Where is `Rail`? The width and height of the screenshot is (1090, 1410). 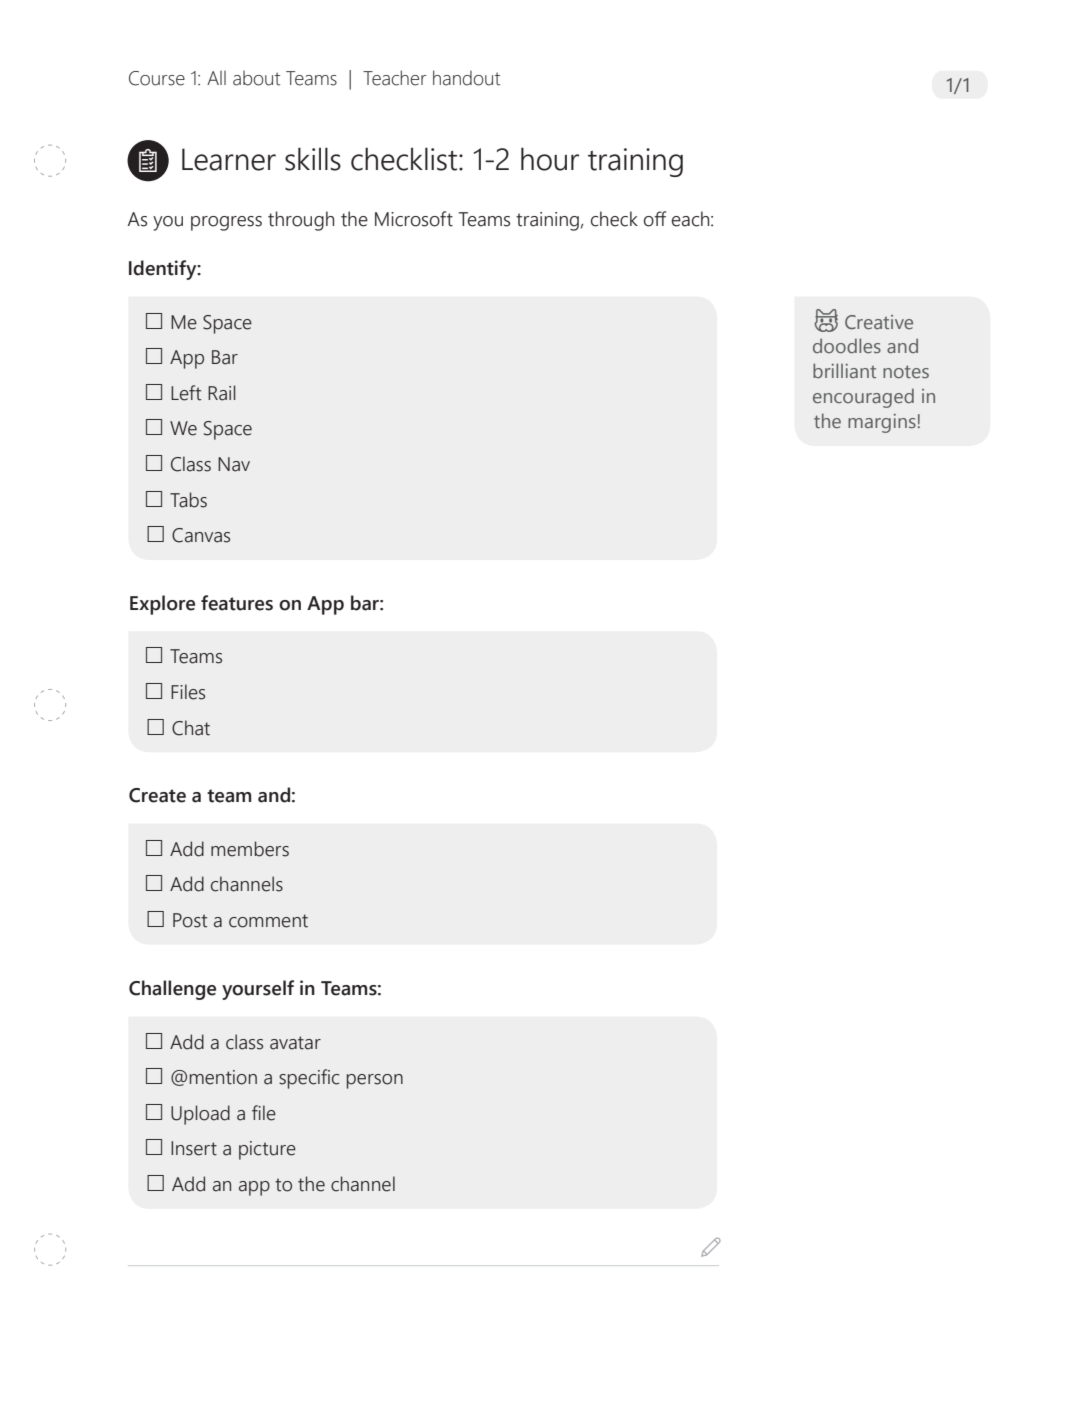
Rail is located at coordinates (222, 393).
